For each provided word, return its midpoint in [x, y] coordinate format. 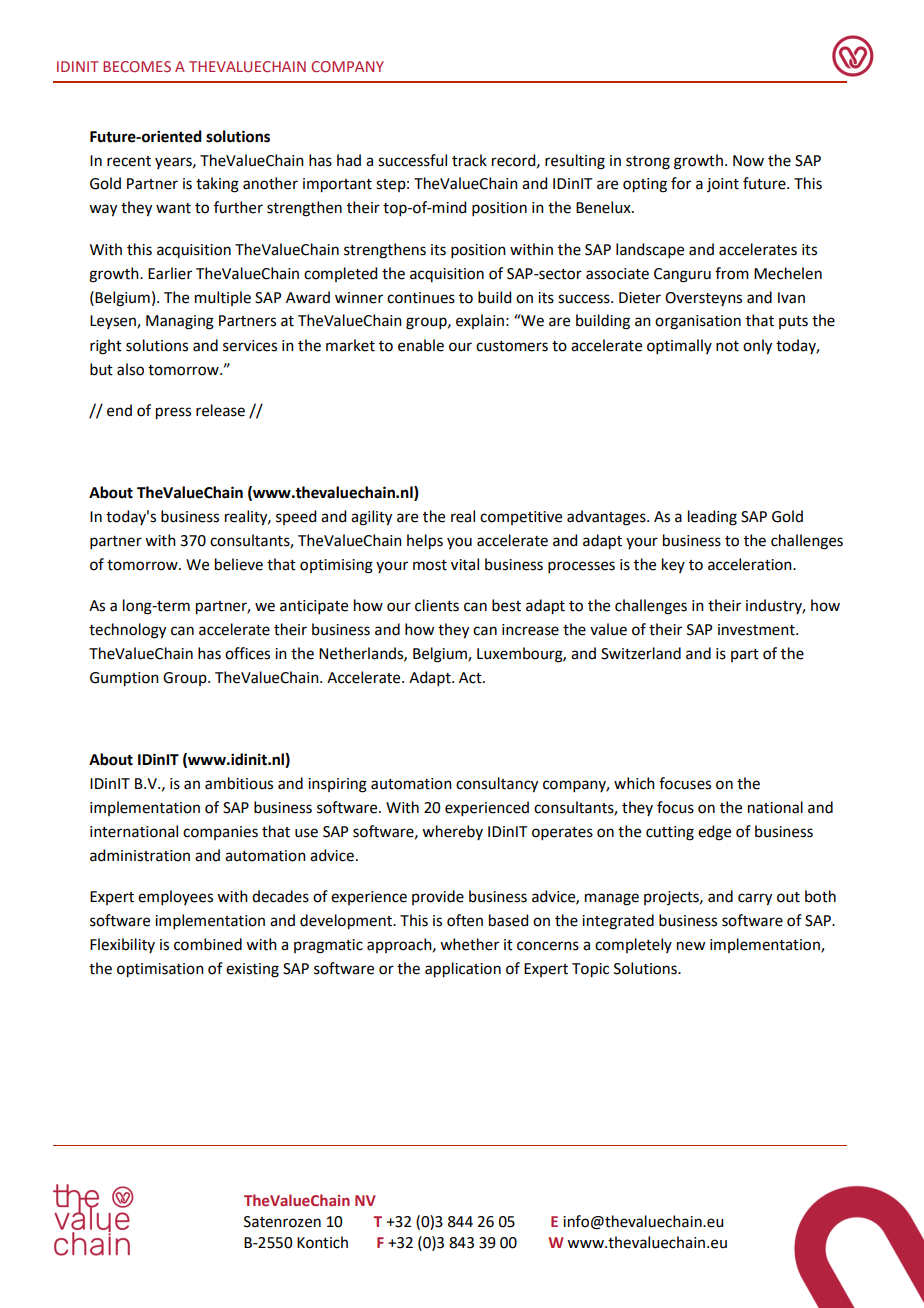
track [469, 160]
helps [425, 542]
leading [712, 518]
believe [239, 564]
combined [208, 944]
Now [748, 161]
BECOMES [137, 66]
